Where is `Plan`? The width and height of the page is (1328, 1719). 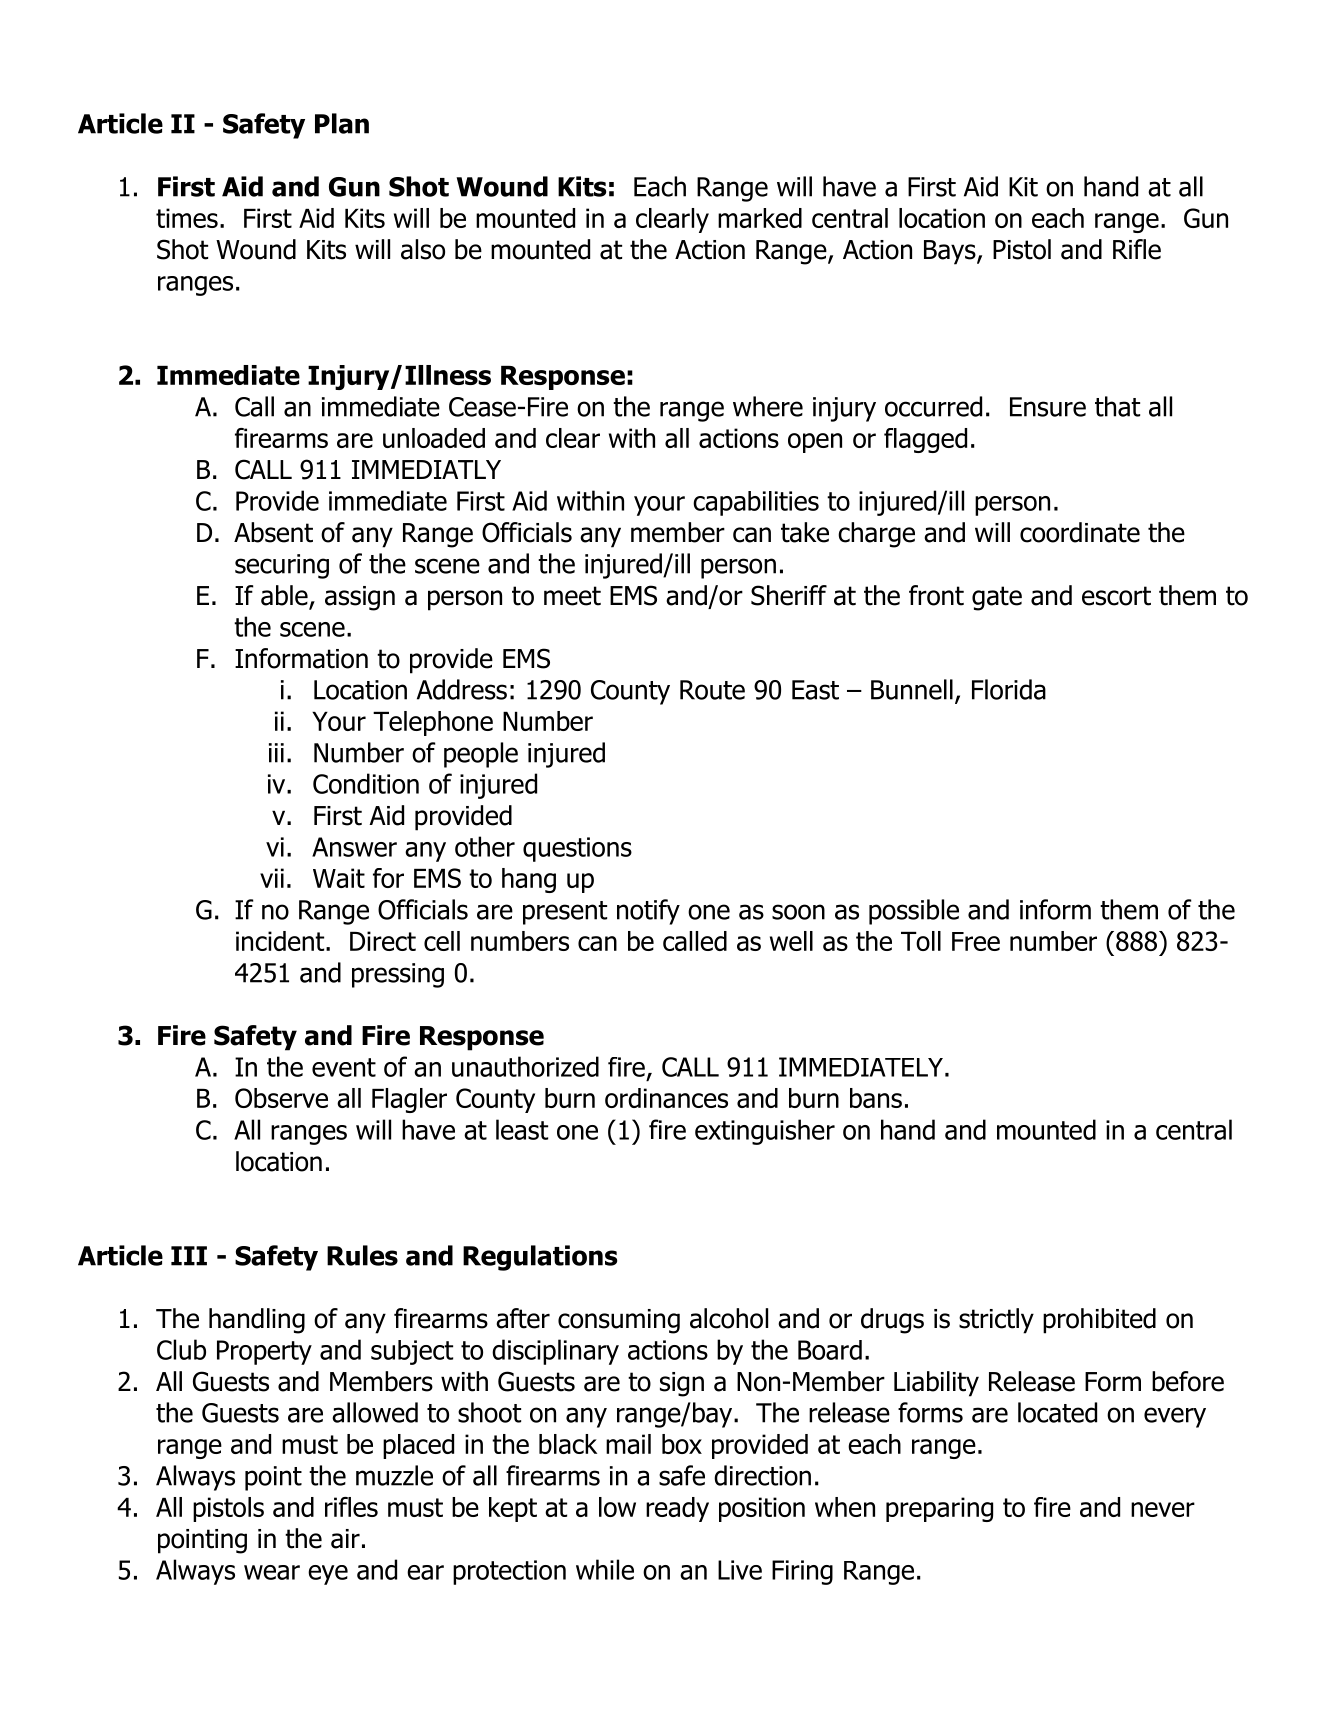
Plan is located at coordinates (342, 123).
